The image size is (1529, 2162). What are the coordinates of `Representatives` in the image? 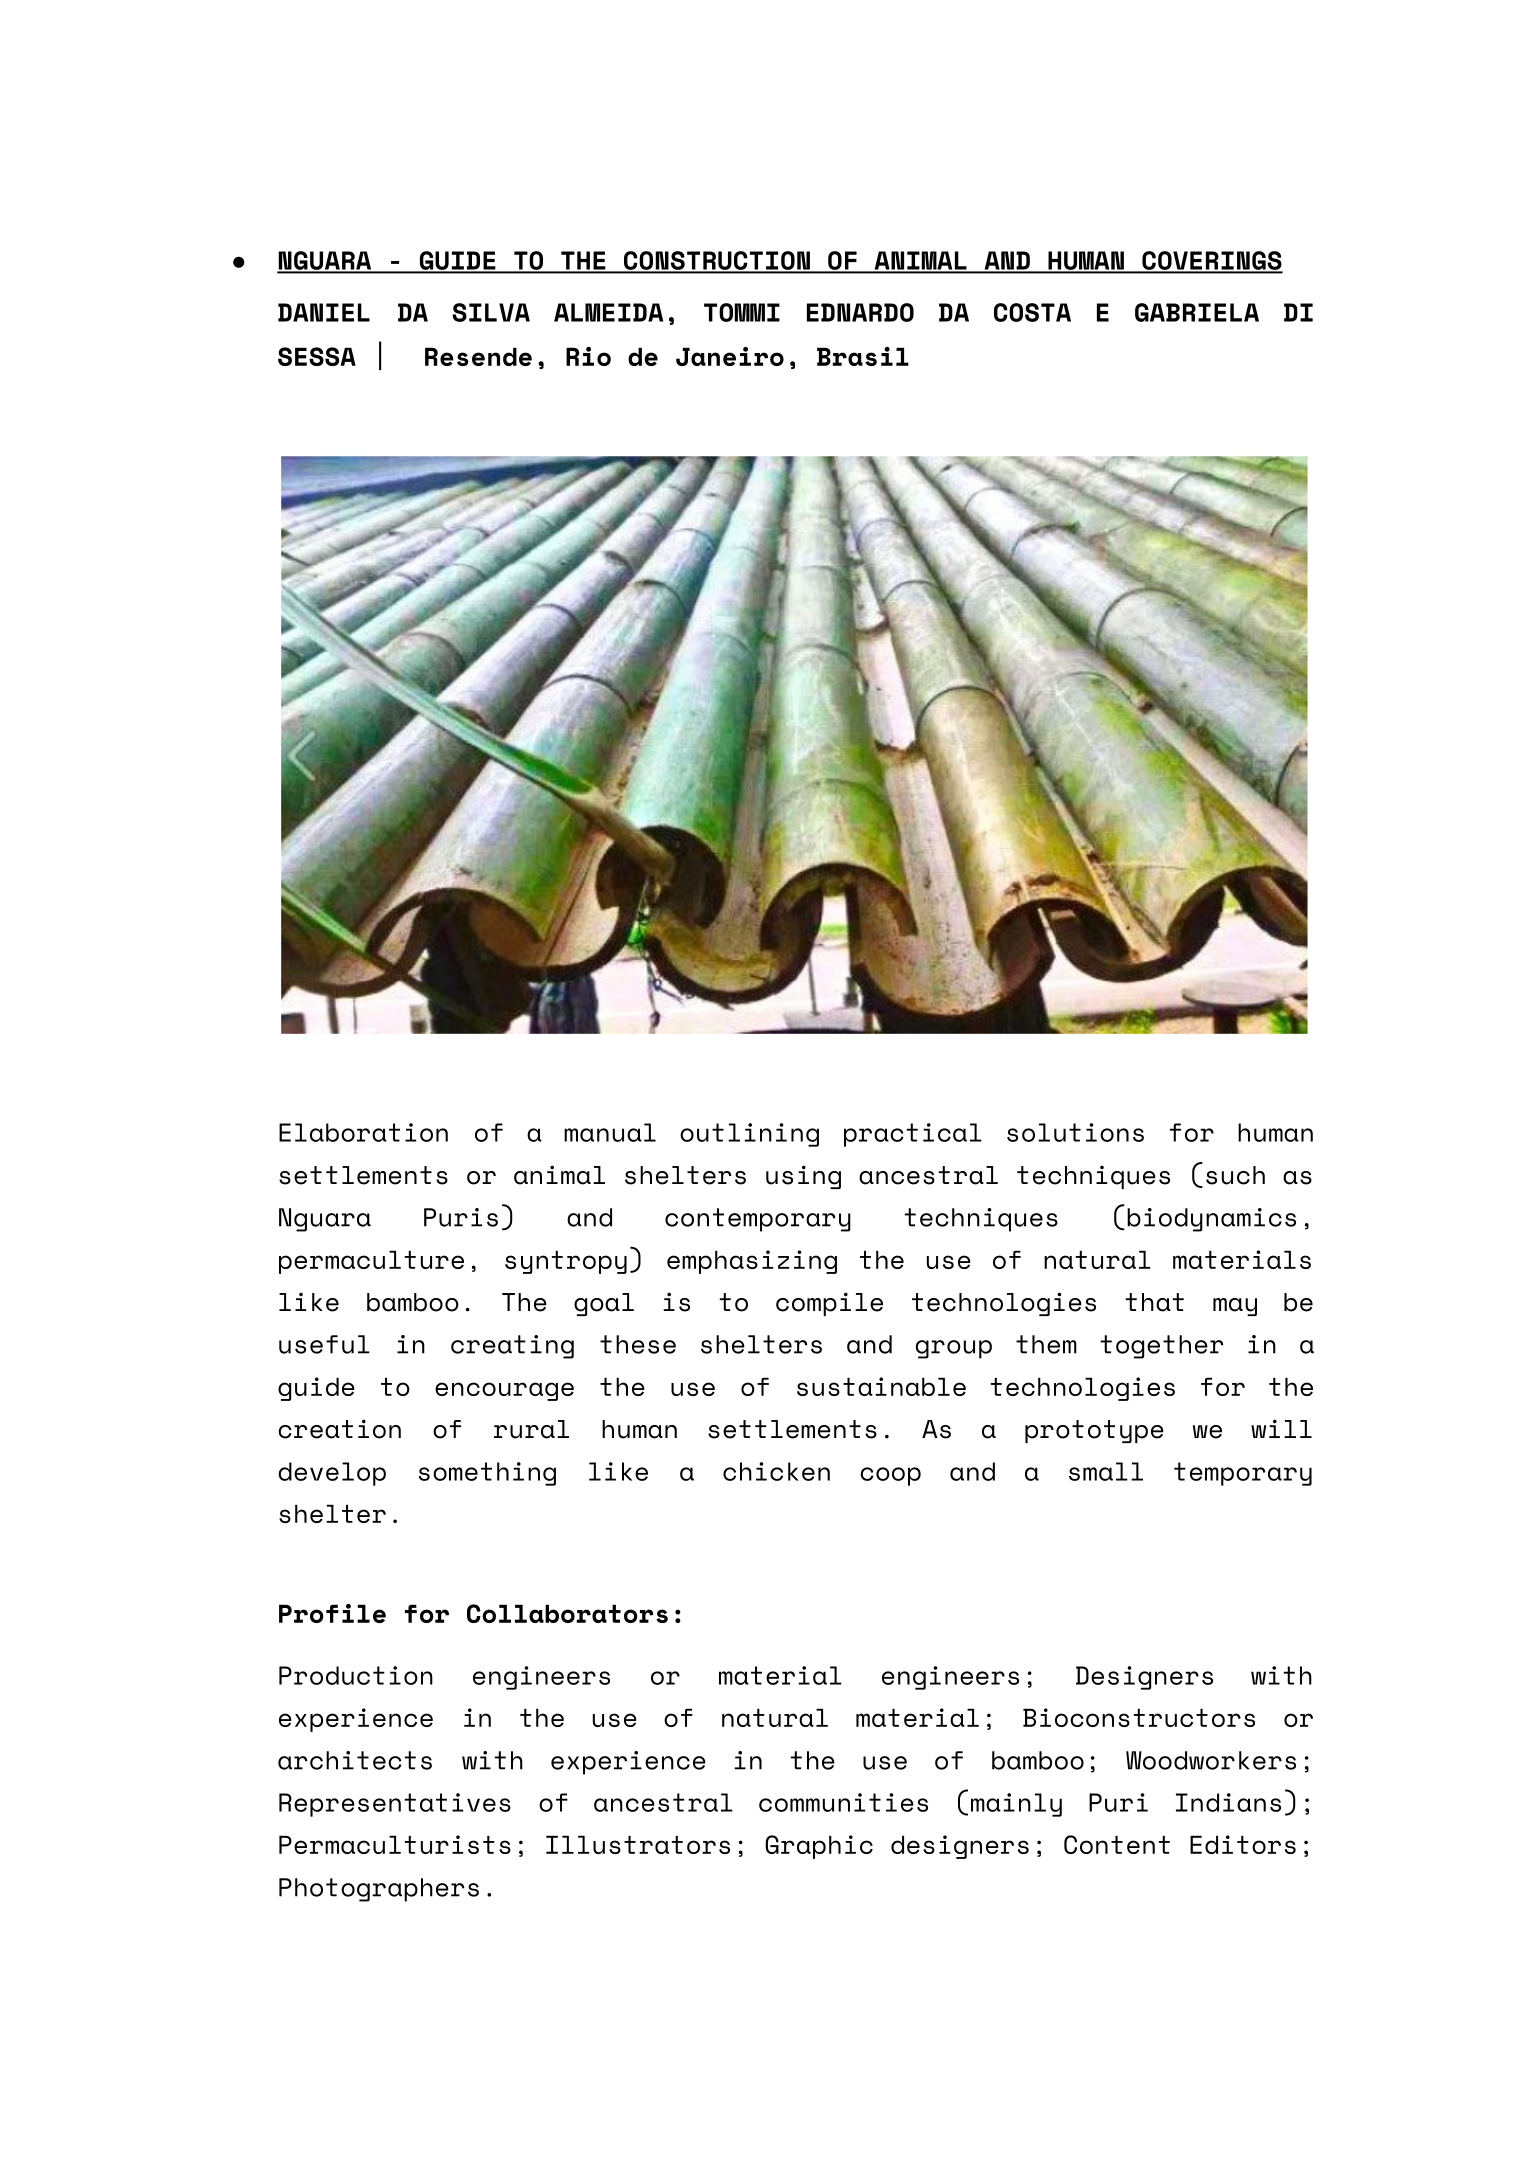 It's located at (395, 1805).
